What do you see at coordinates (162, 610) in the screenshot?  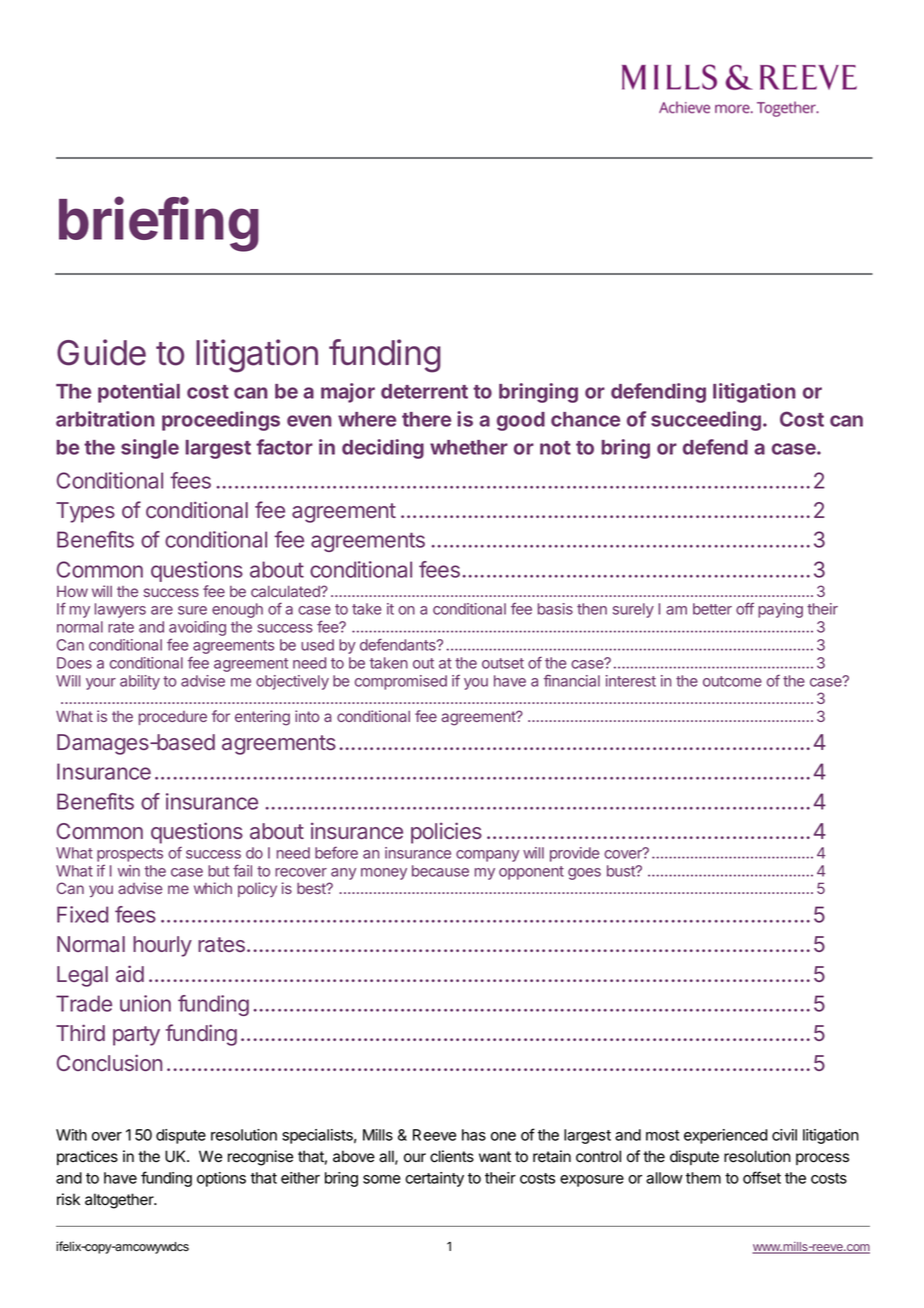 I see `are` at bounding box center [162, 610].
